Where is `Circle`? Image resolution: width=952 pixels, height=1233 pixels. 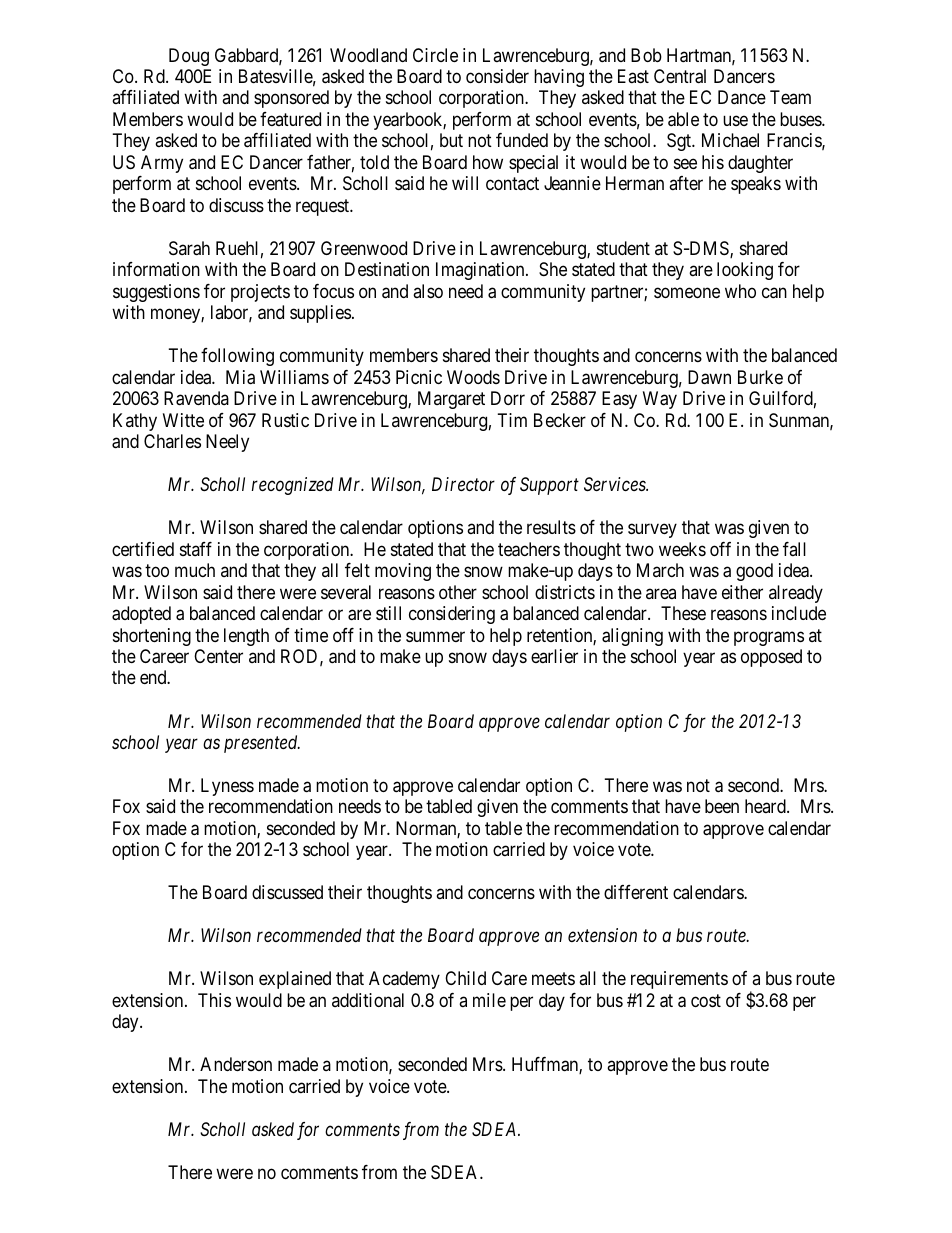 Circle is located at coordinates (435, 55).
